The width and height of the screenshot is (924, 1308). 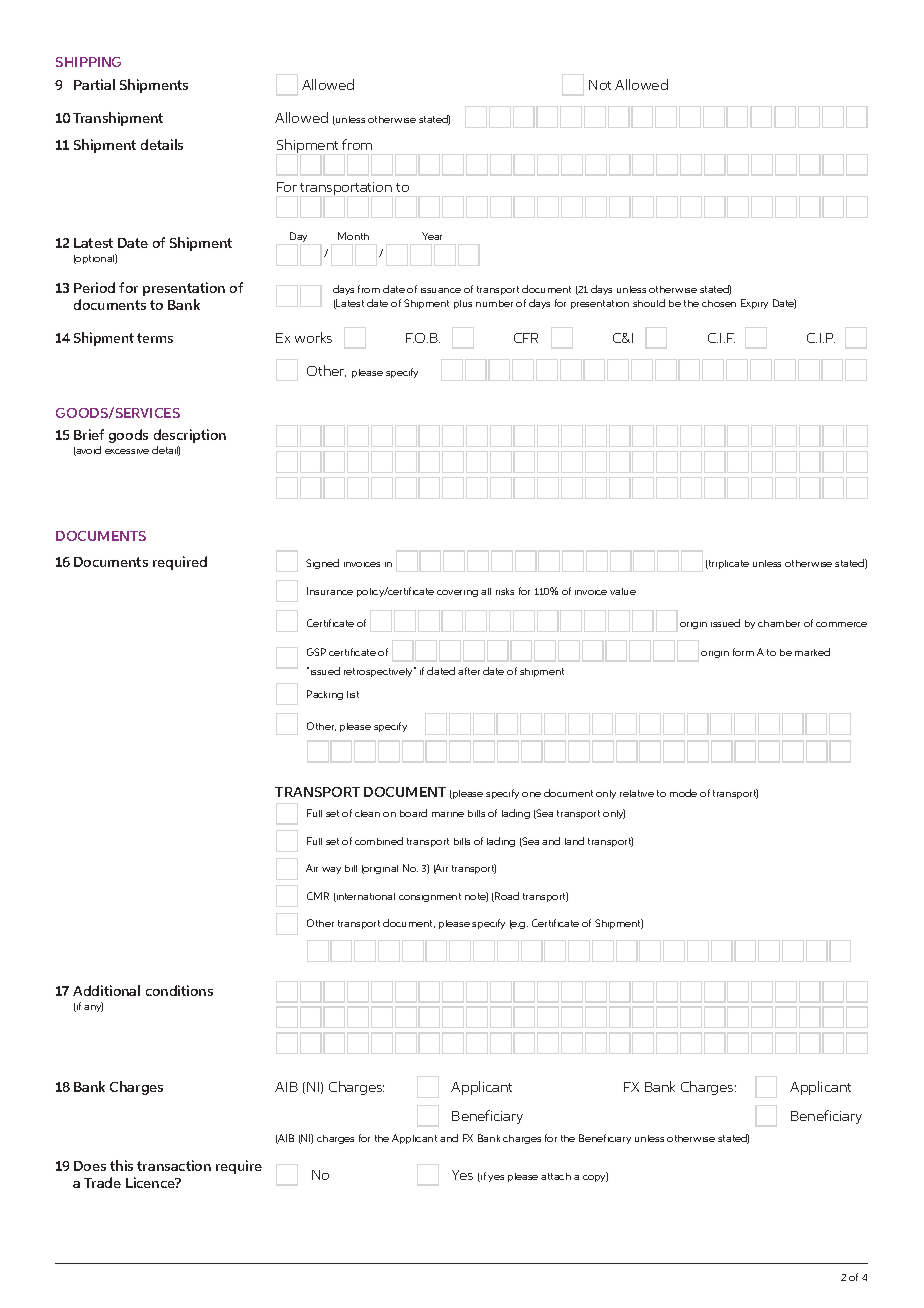 I want to click on Year, so click(x=432, y=236).
